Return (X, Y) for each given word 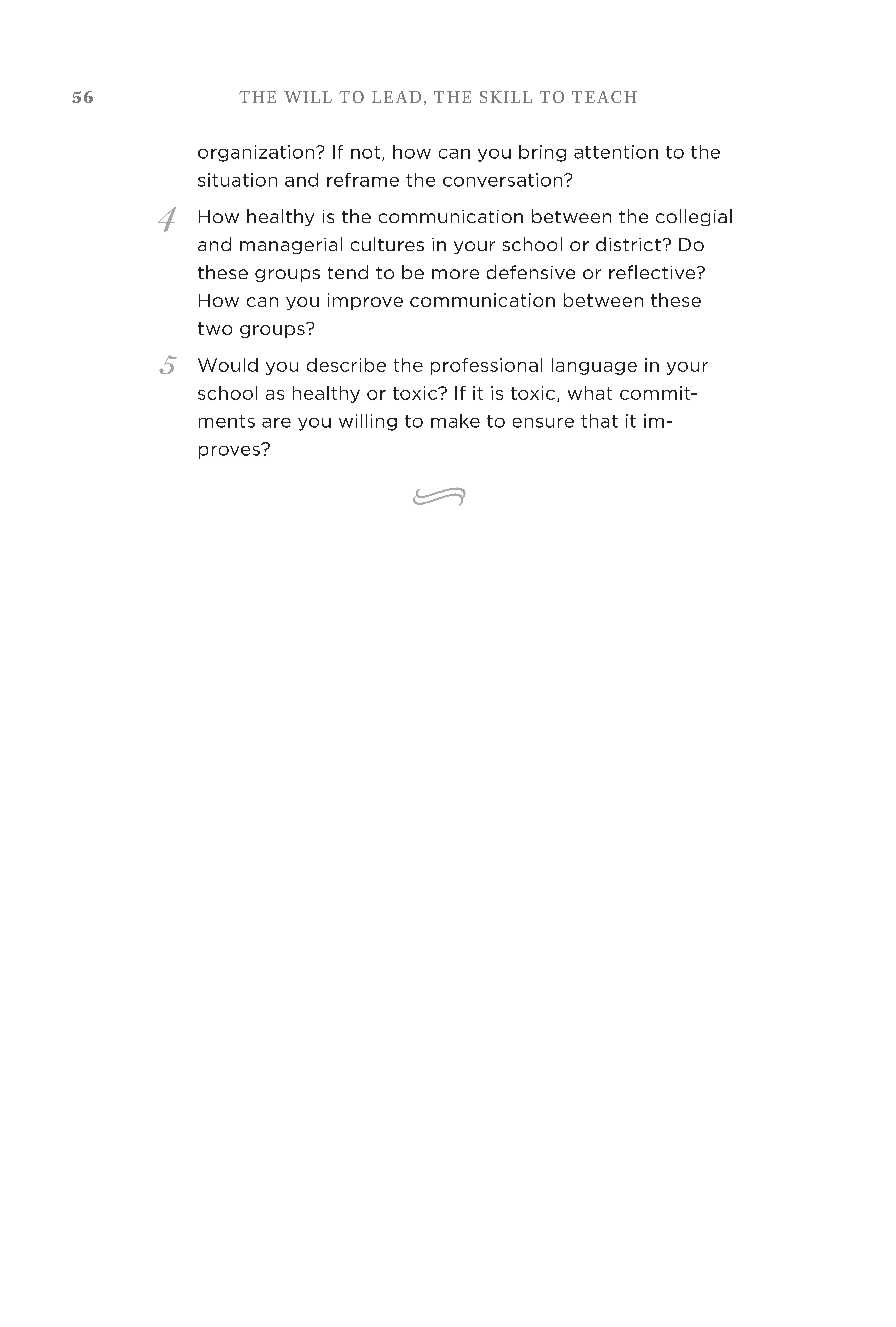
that (599, 421)
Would (228, 365)
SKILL (506, 97)
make (455, 421)
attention (616, 152)
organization (257, 153)
